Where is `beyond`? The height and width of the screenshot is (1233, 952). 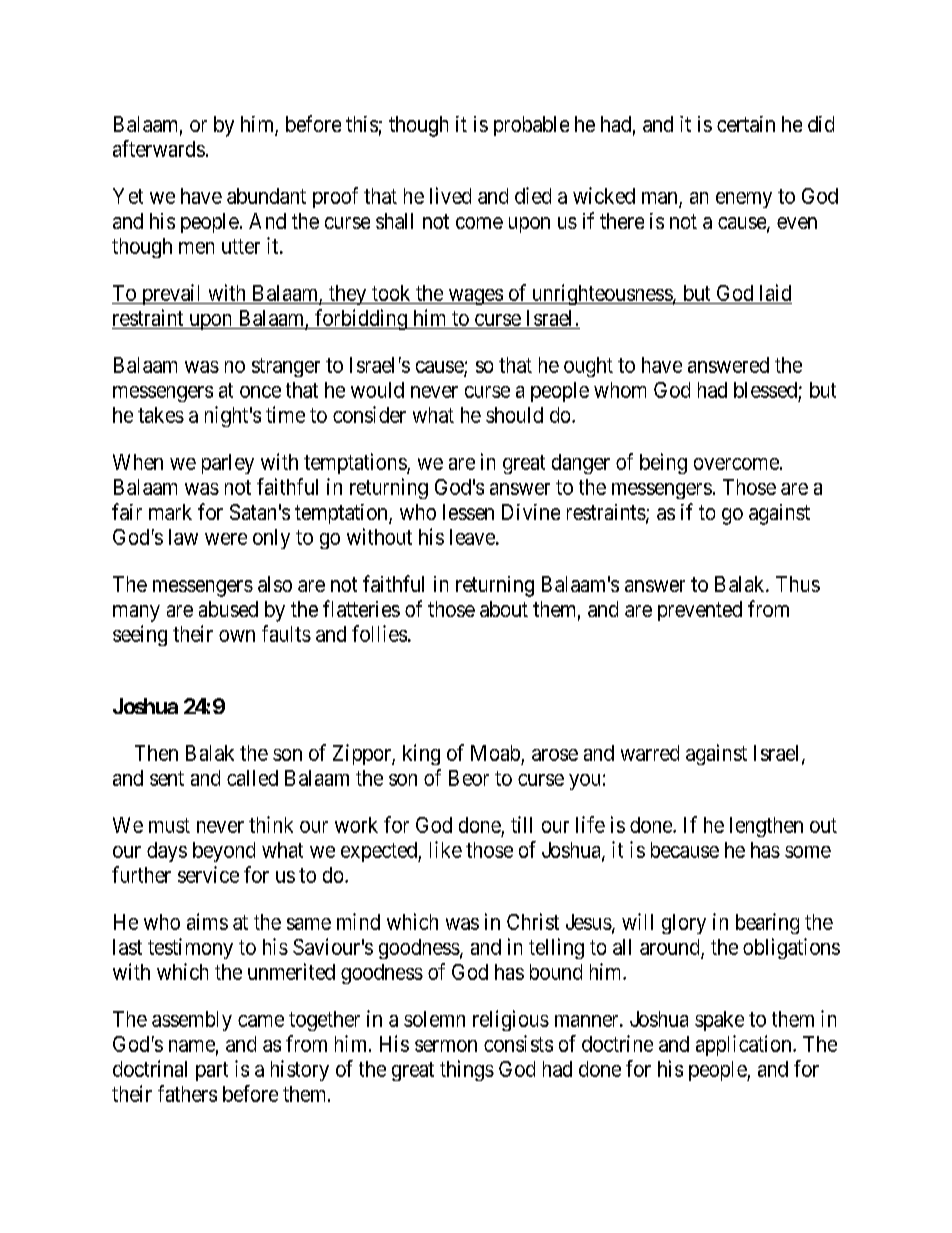
beyond is located at coordinates (224, 852).
